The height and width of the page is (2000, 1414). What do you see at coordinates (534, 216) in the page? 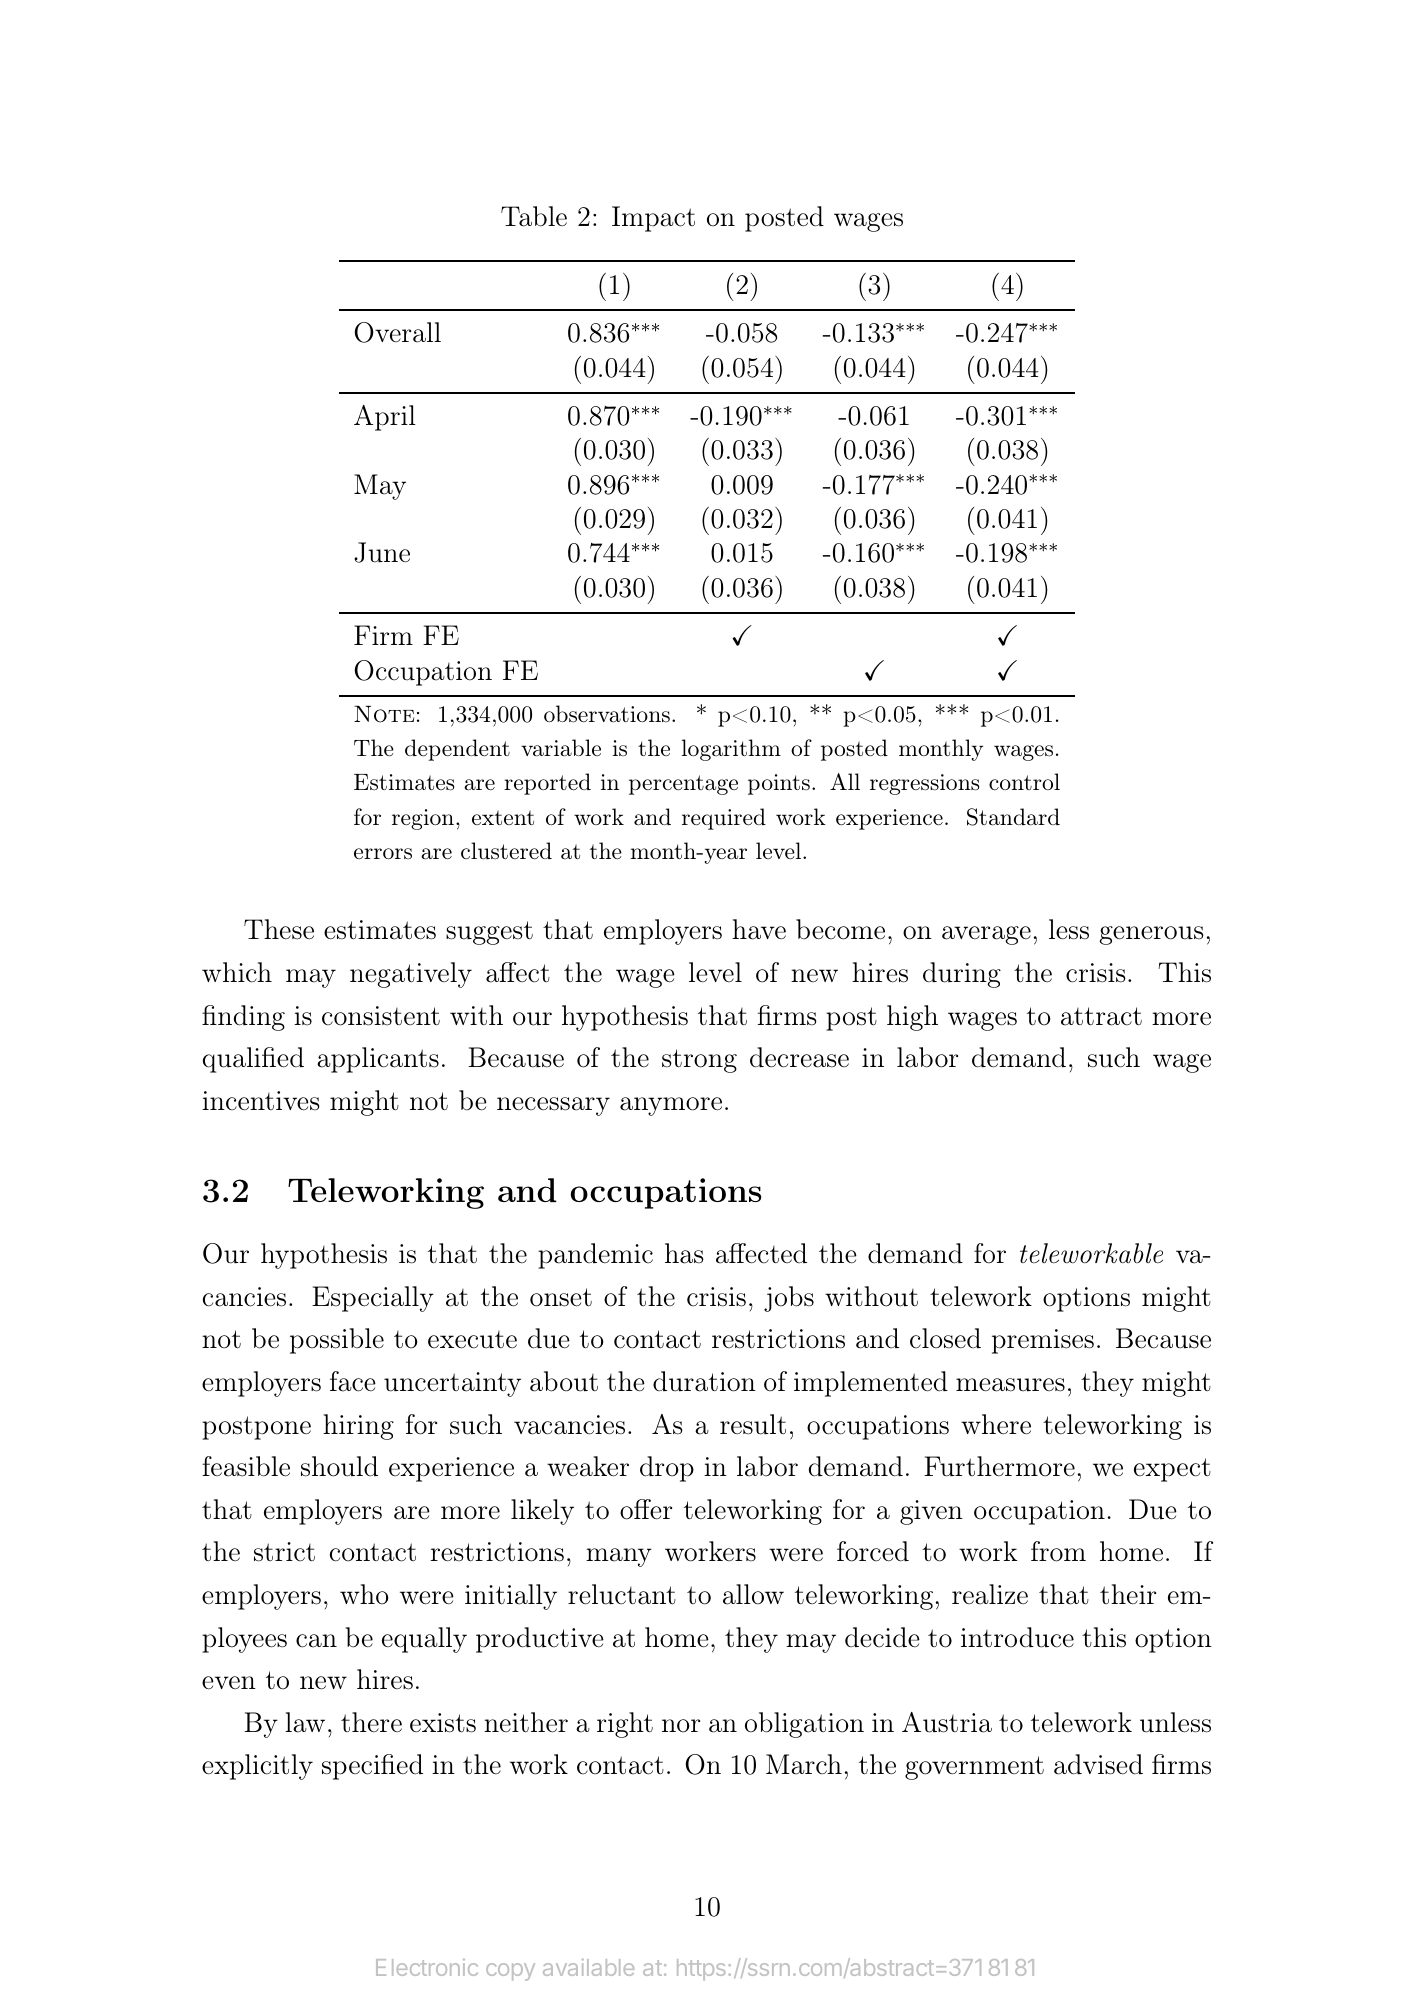
I see `Table` at bounding box center [534, 216].
